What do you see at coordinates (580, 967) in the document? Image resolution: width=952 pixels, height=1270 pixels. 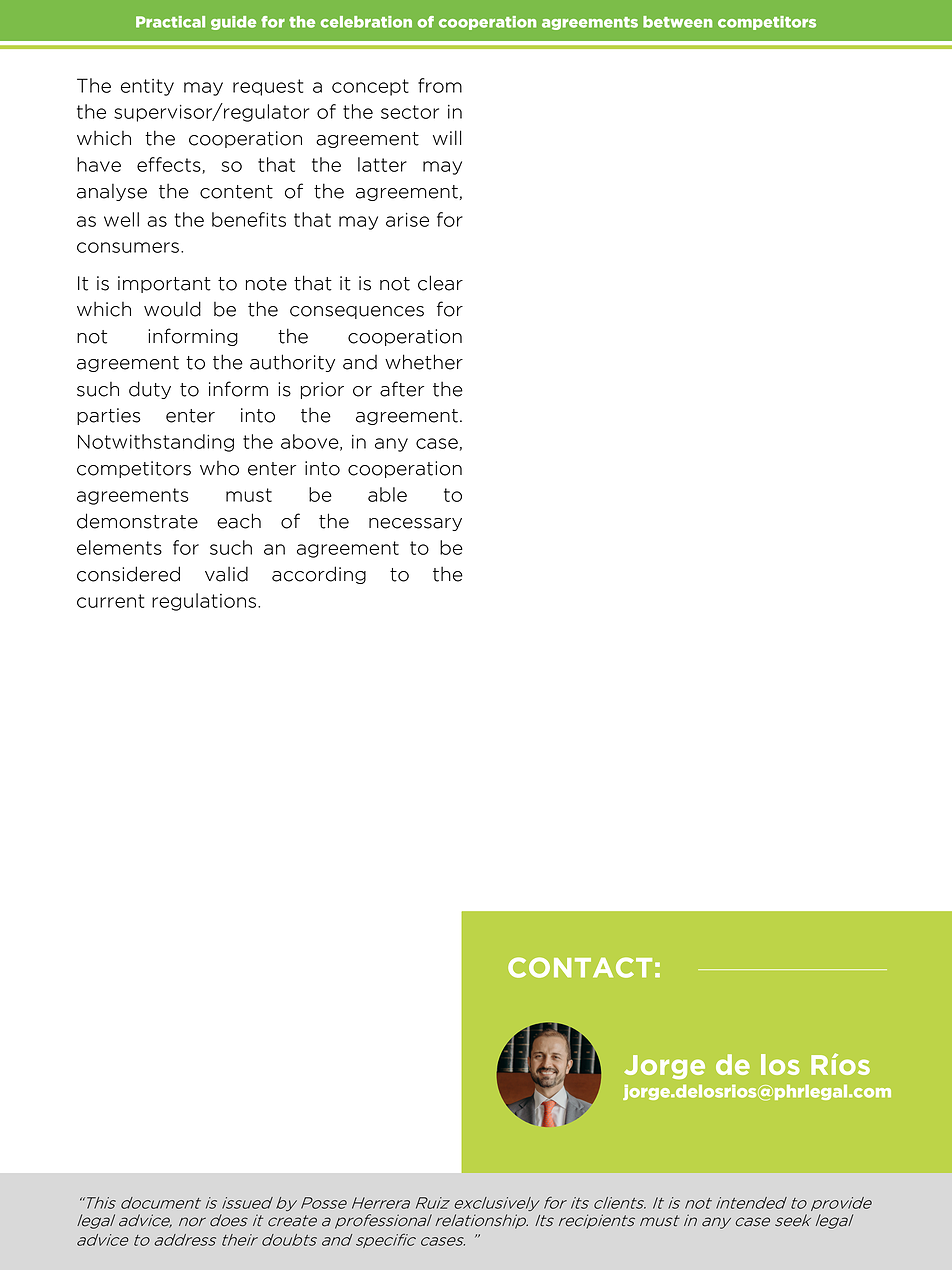 I see `CONTACT` at bounding box center [580, 967].
